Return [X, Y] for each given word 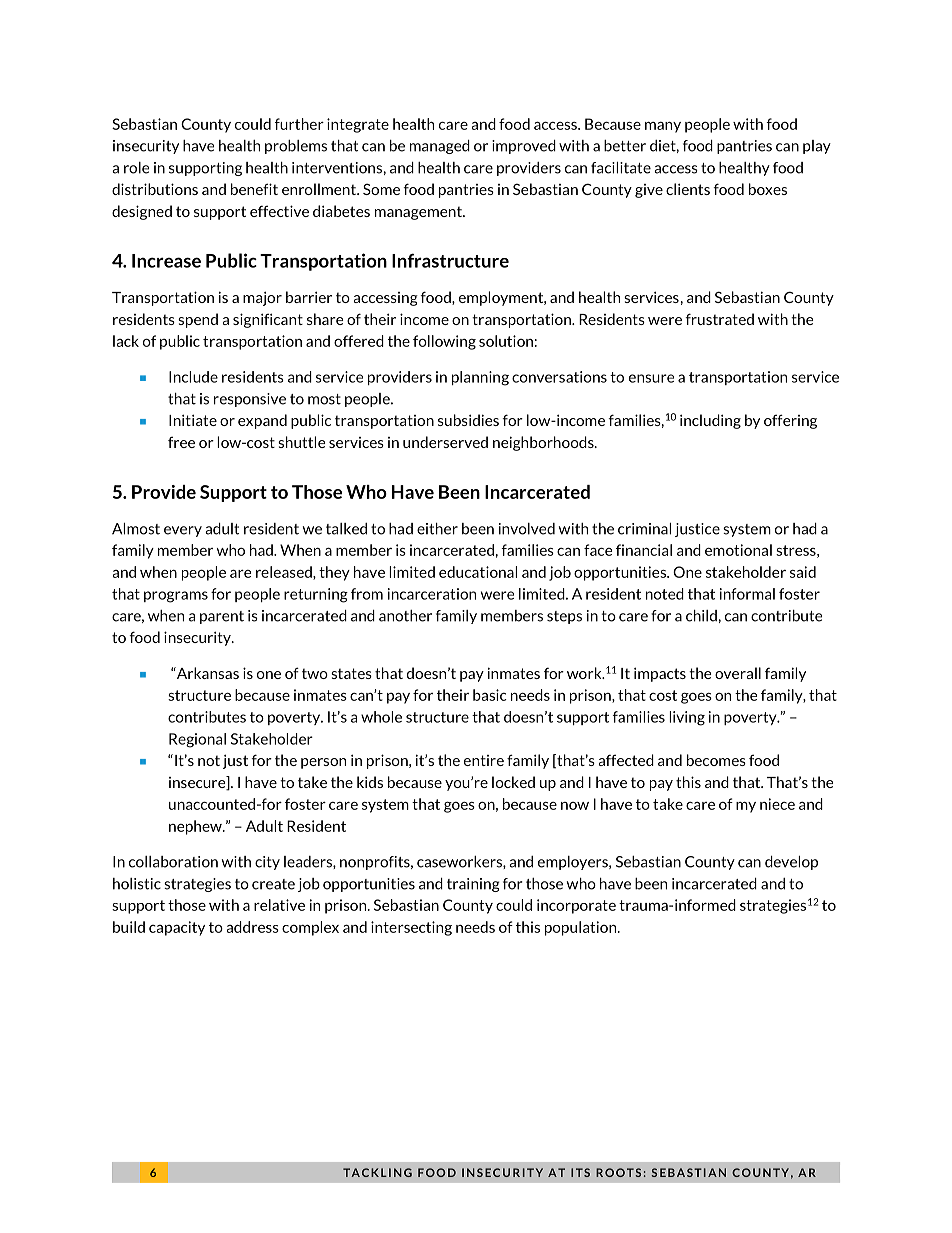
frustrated [719, 319]
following [444, 342]
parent [222, 617]
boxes [768, 189]
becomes [716, 760]
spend [198, 320]
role [137, 168]
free [181, 442]
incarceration [432, 594]
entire [484, 760]
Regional [197, 740]
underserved [445, 442]
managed [440, 147]
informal [747, 594]
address [253, 927]
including [710, 421]
